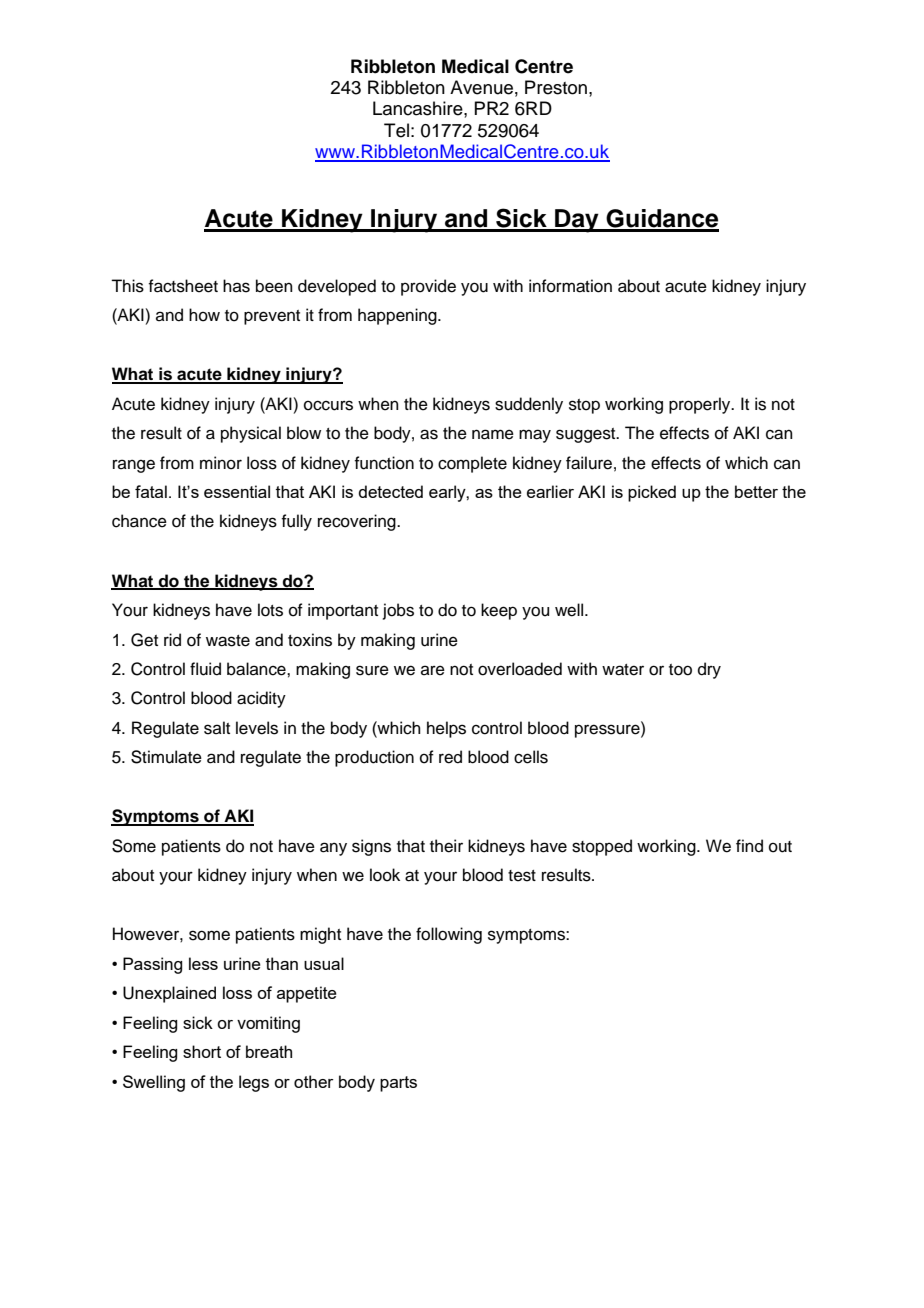 This document has height=1308, width=924. What do you see at coordinates (433, 670) in the document?
I see `are` at bounding box center [433, 670].
